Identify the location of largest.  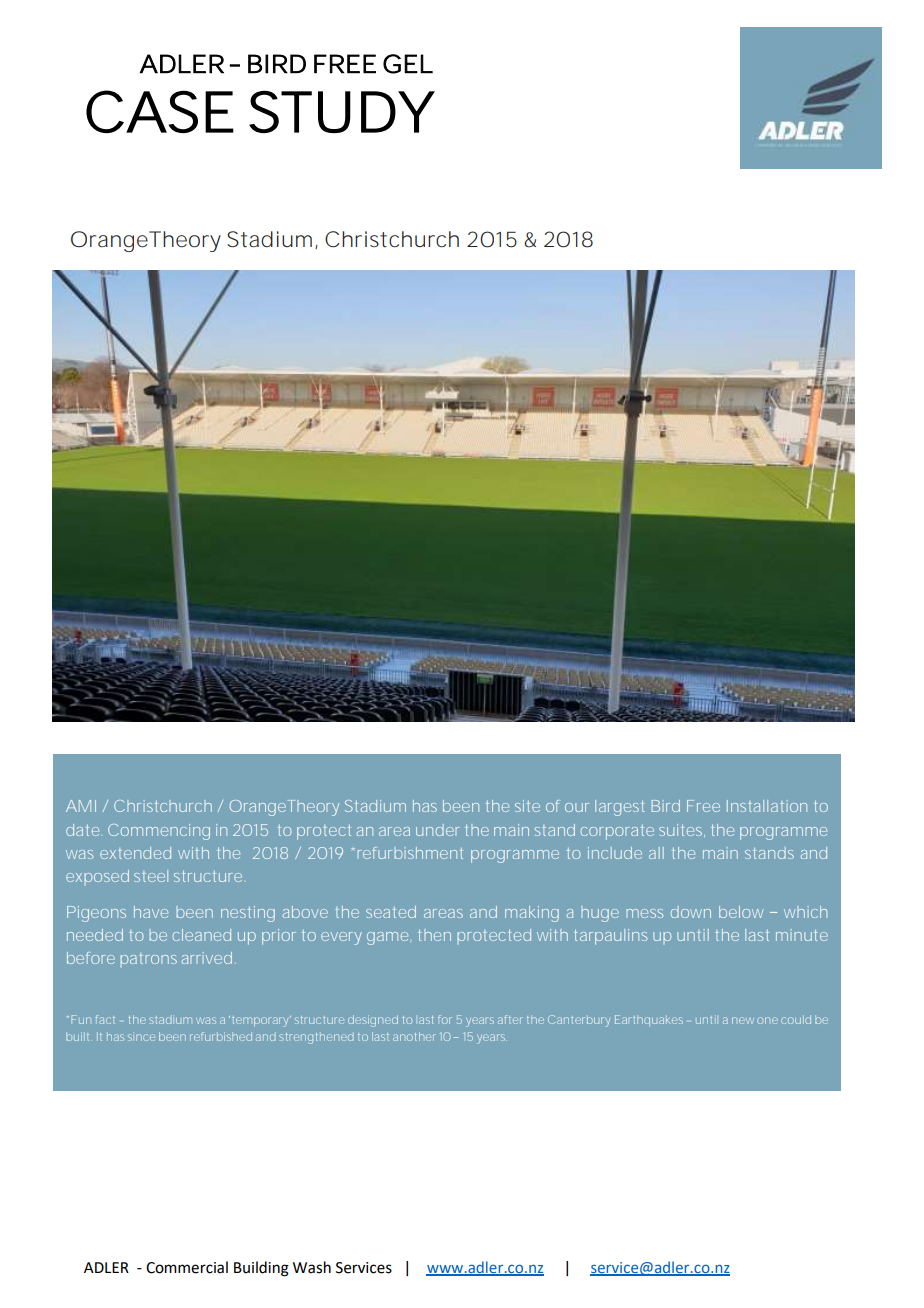
(620, 808).
